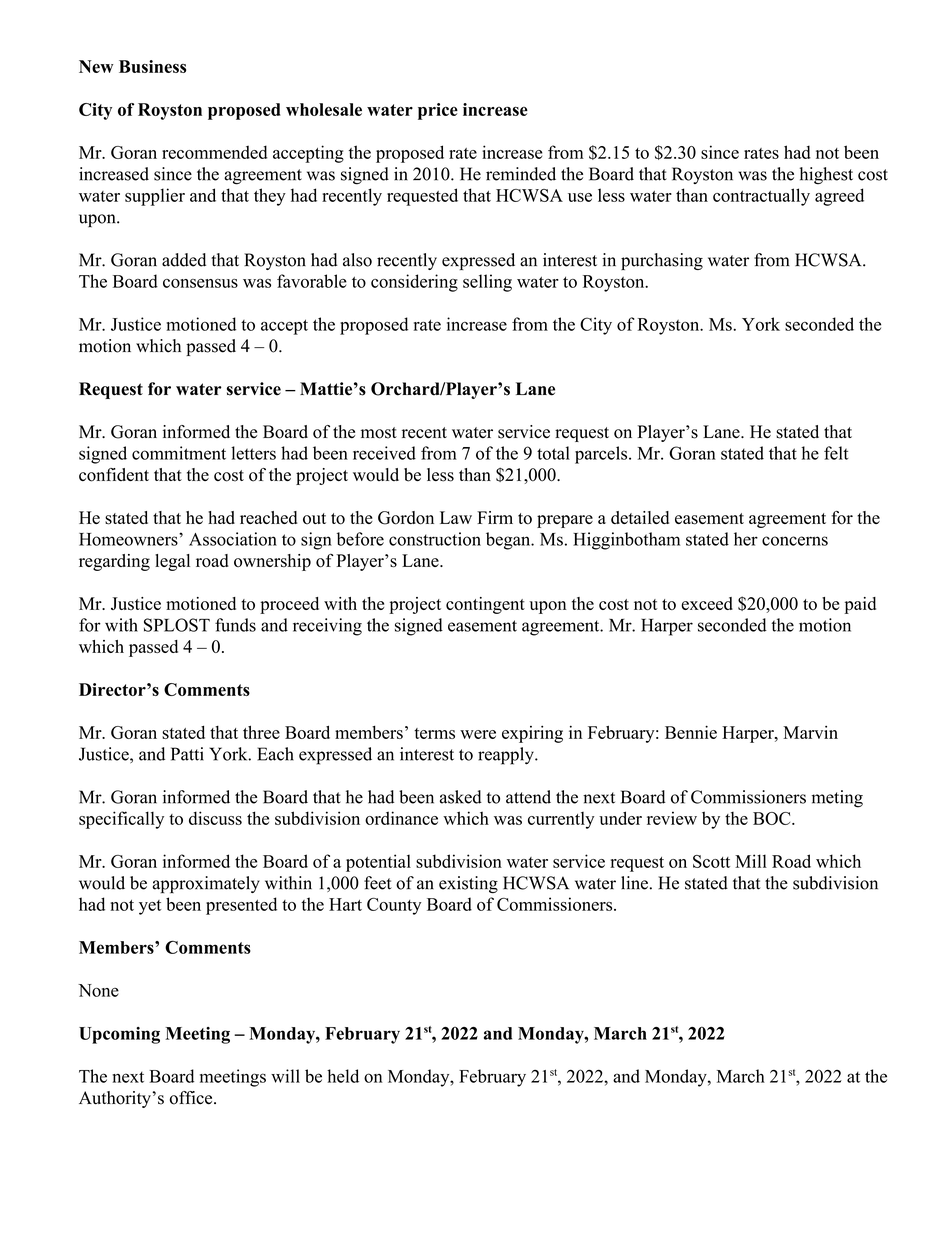 The image size is (952, 1233). Describe the element at coordinates (179, 453) in the page. I see `commitment` at that location.
